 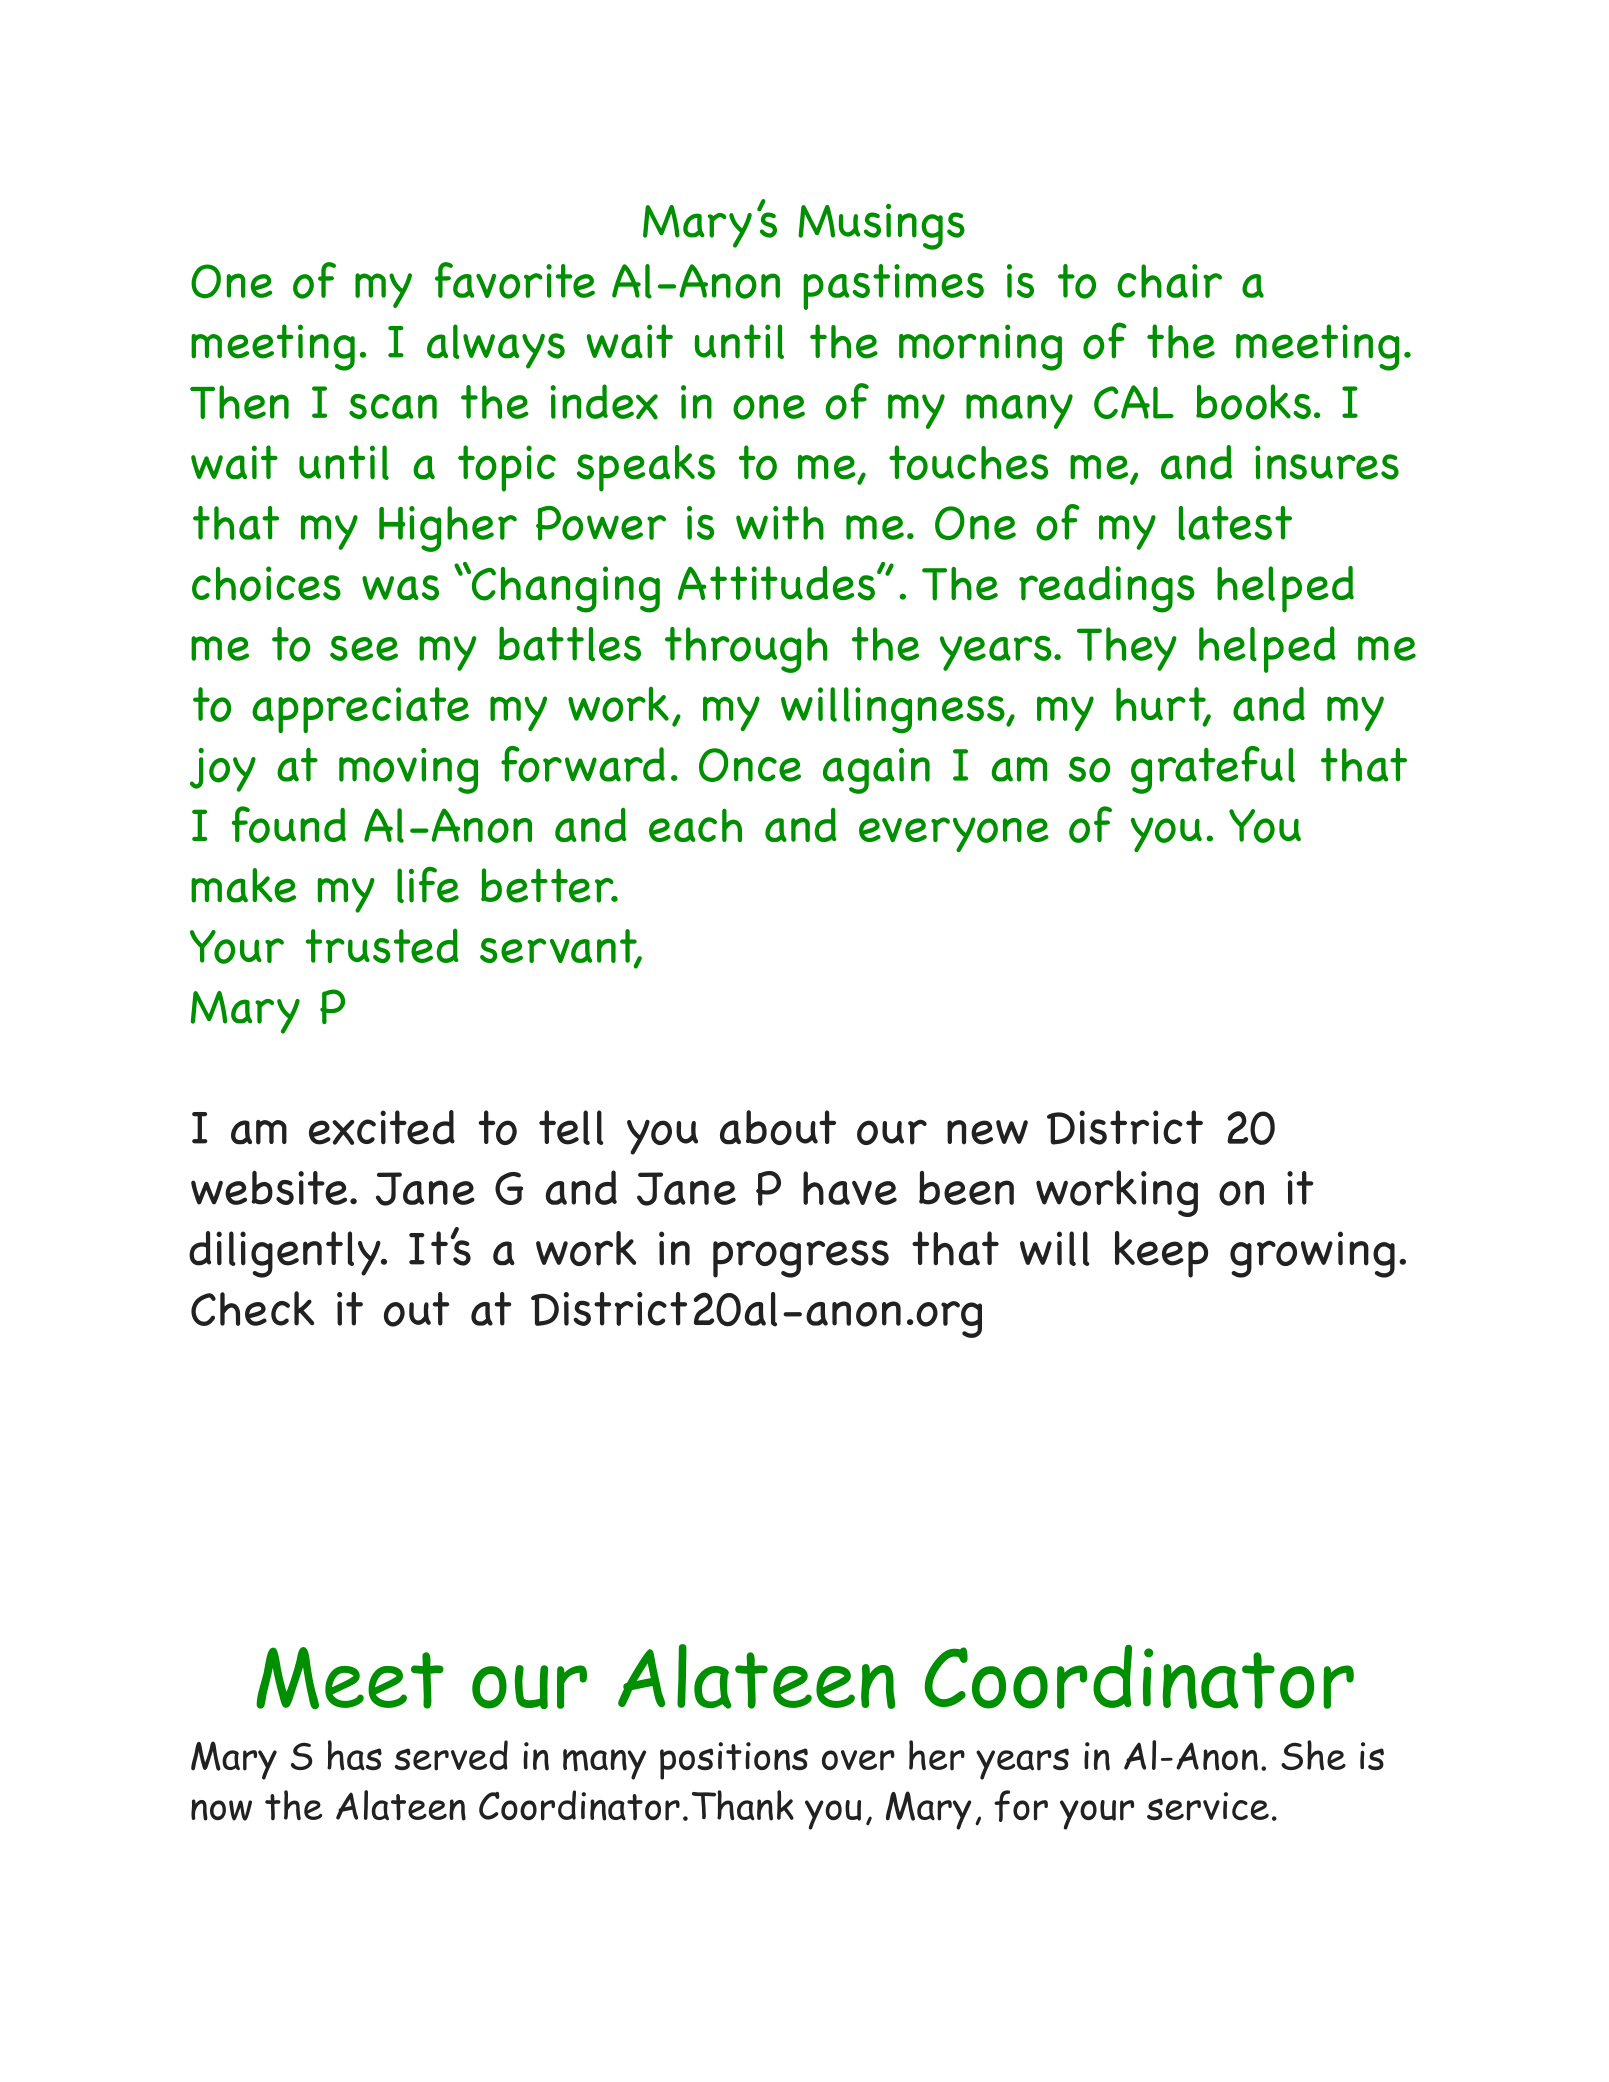 I want to click on progress, so click(x=801, y=1259).
